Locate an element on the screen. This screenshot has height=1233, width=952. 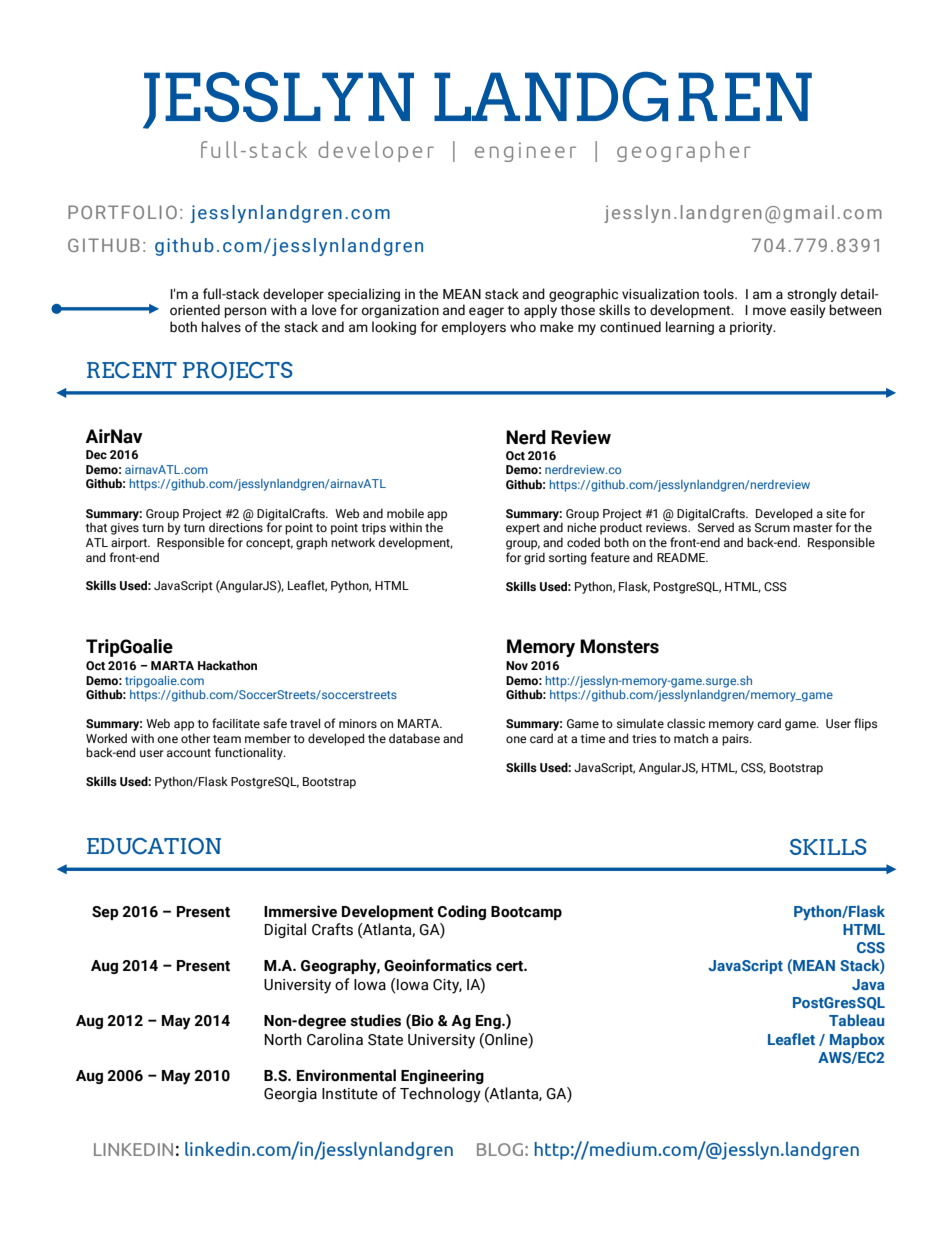
eager is located at coordinates (486, 312).
